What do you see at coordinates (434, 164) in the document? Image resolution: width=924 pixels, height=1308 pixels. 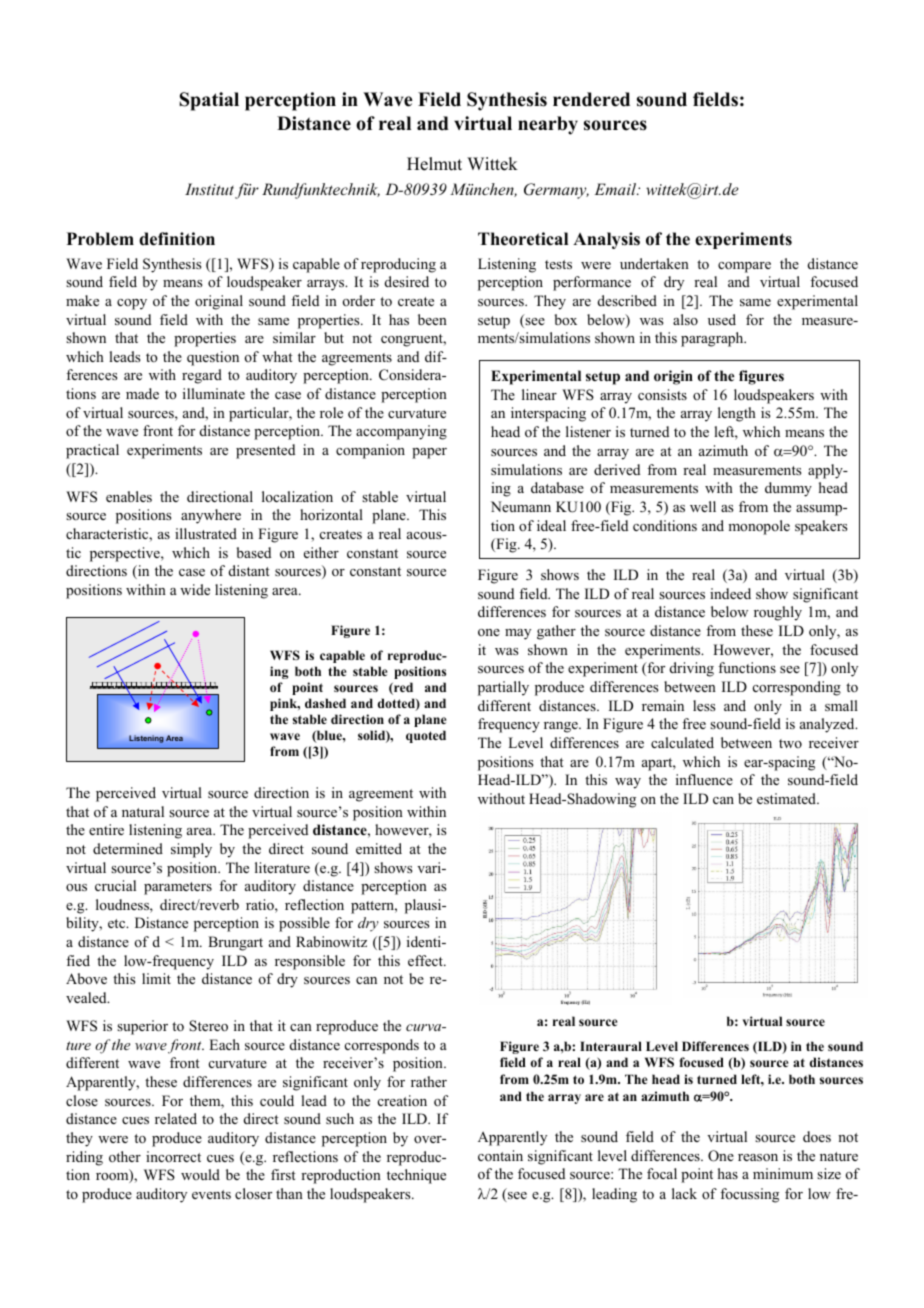 I see `Helmut` at bounding box center [434, 164].
